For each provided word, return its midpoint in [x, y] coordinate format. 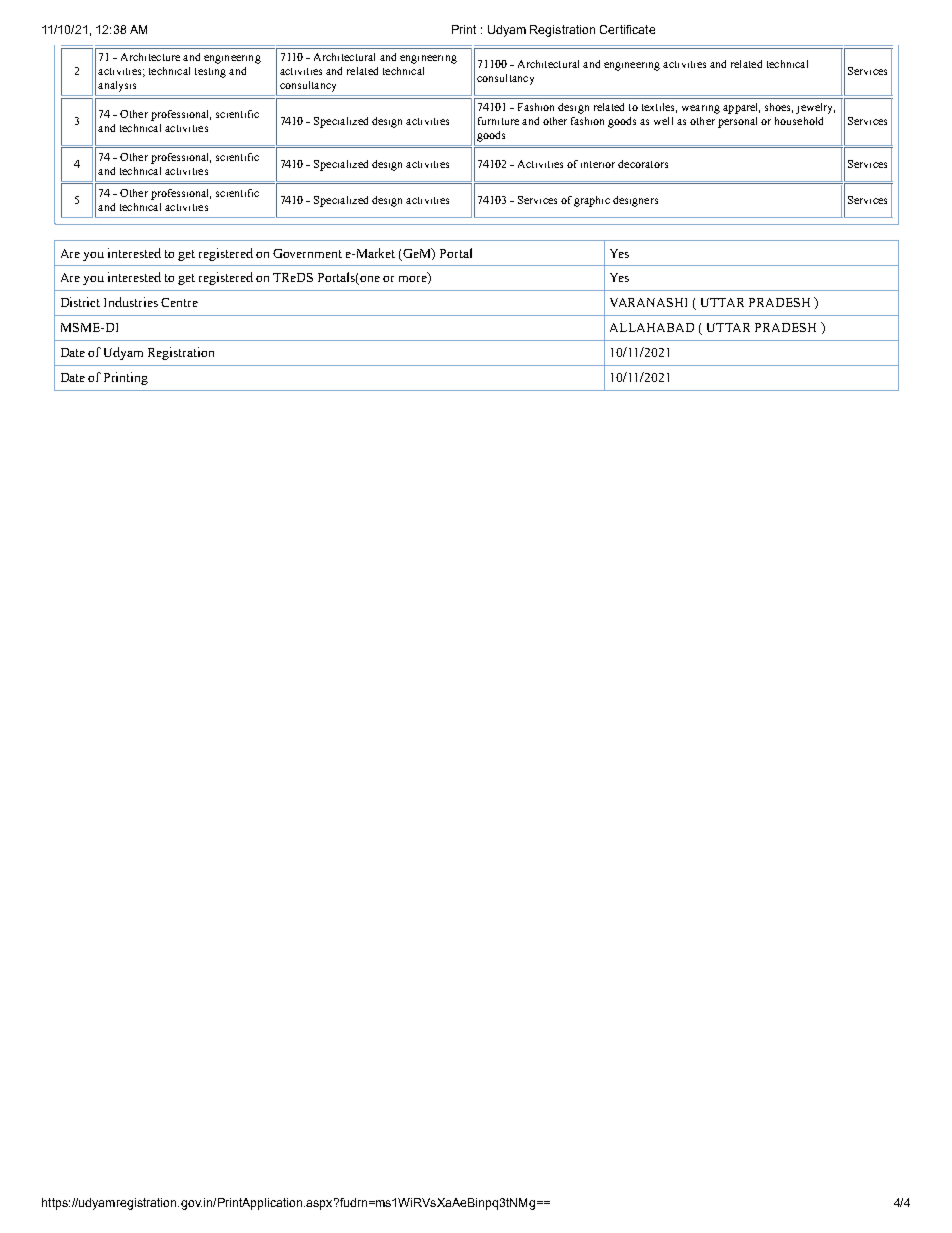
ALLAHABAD [652, 327]
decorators [643, 164]
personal [737, 122]
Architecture [150, 57]
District [80, 302]
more [414, 280]
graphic [592, 201]
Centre [179, 302]
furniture [498, 121]
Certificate [627, 29]
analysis [117, 86]
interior [598, 164]
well [663, 121]
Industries [131, 302]
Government [307, 253]
